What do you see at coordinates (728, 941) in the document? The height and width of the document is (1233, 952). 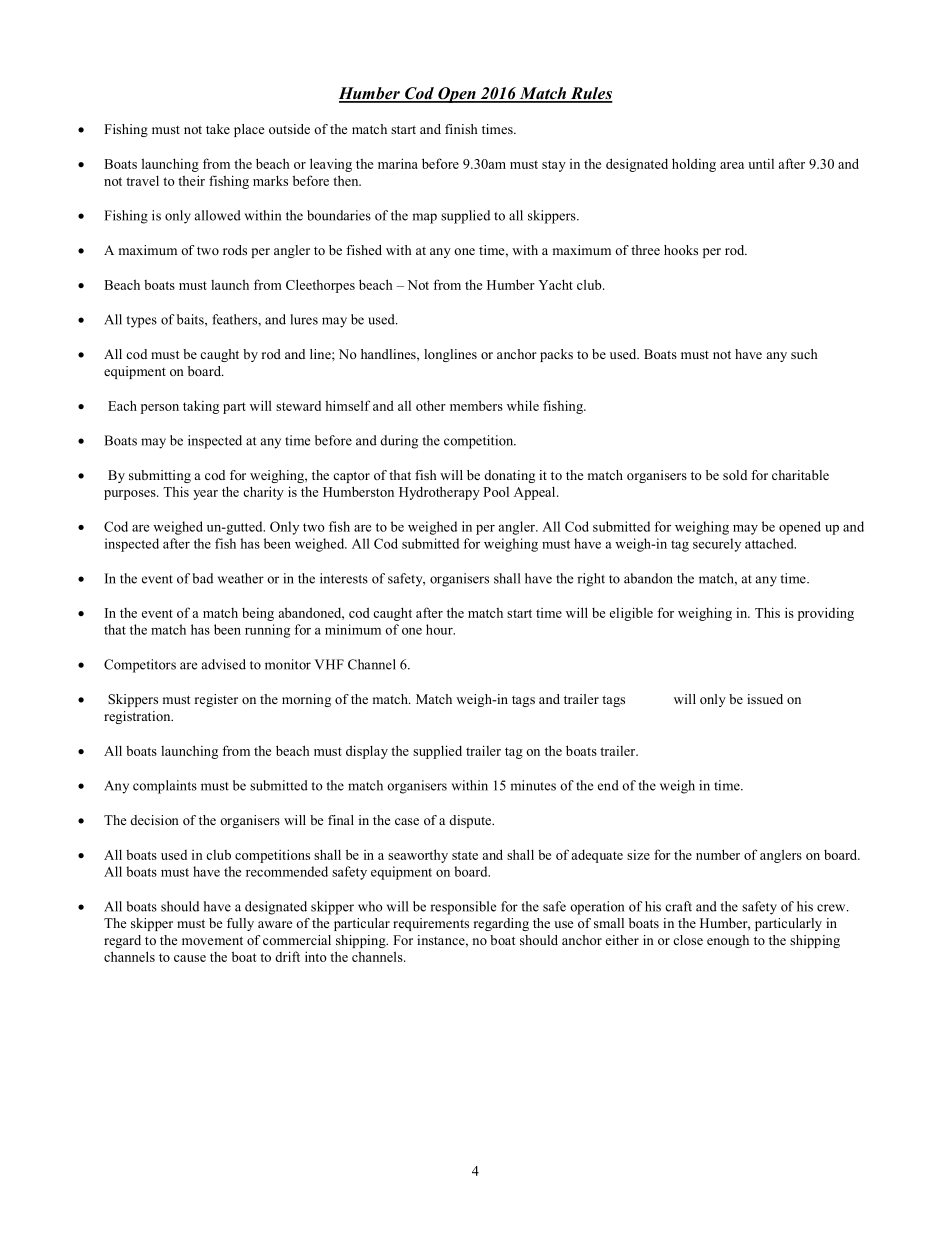 I see `enough` at bounding box center [728, 941].
